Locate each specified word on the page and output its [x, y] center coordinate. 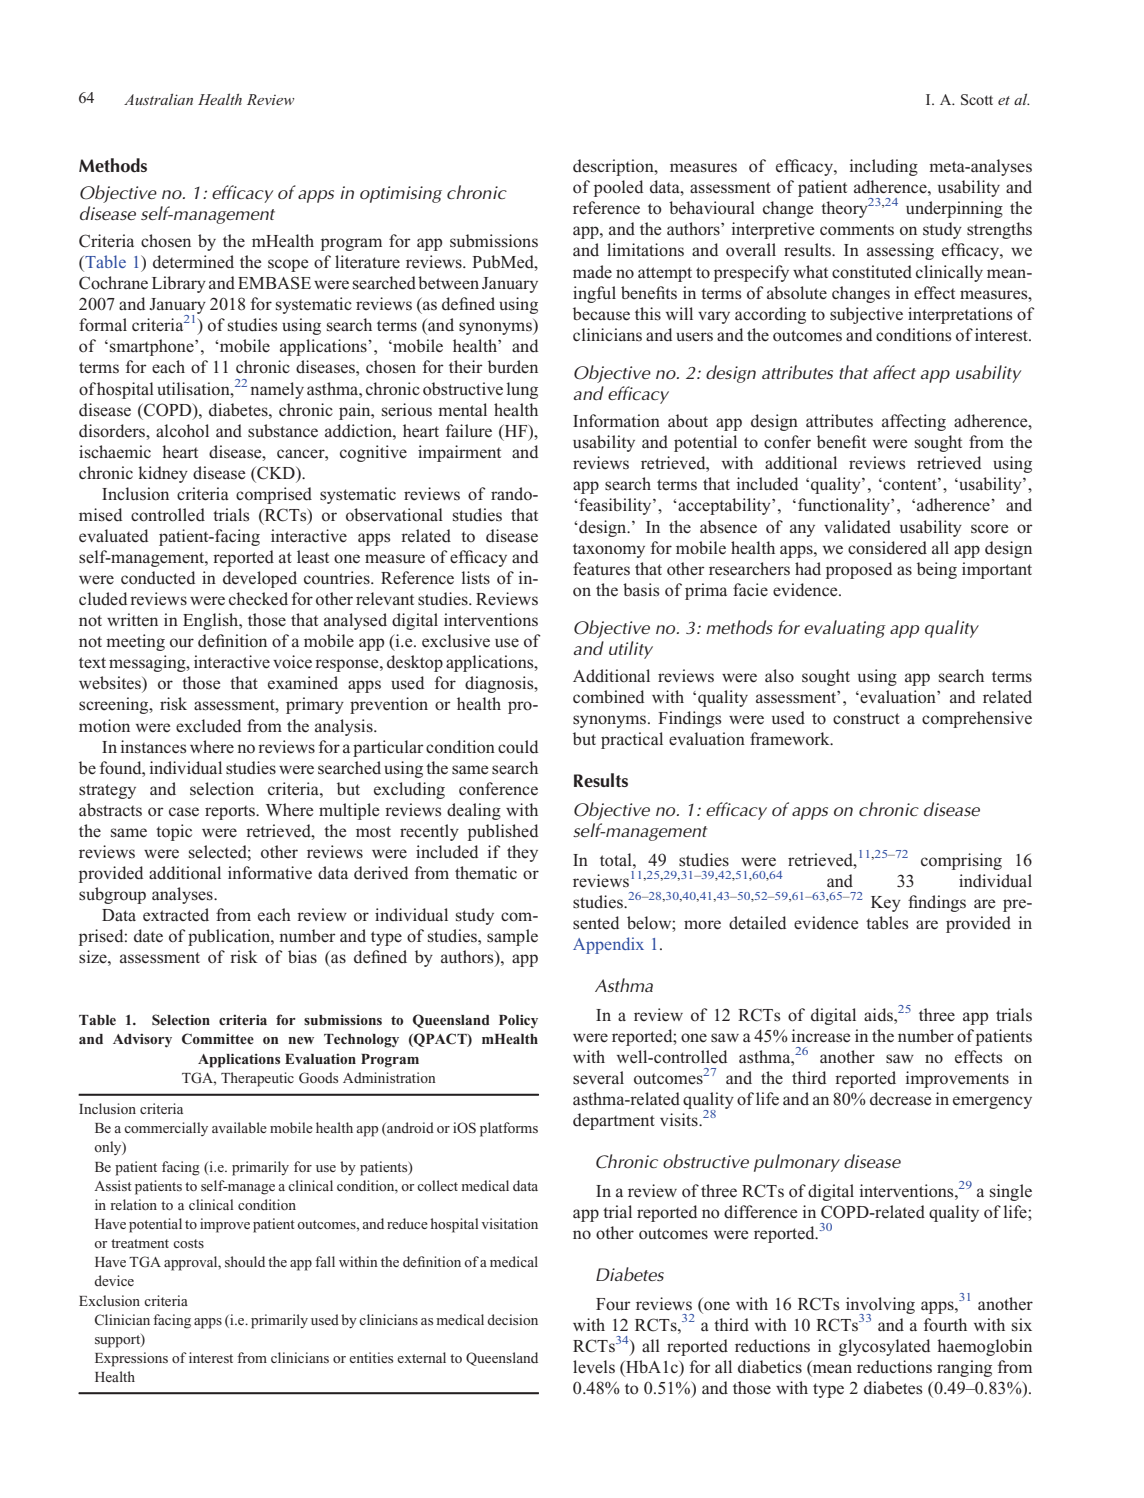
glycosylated [884, 1347]
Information [616, 421]
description [614, 167]
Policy [518, 1021]
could [518, 747]
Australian [158, 99]
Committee [218, 1039]
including [884, 167]
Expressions [131, 1359]
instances [153, 747]
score [989, 529]
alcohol [182, 431]
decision [512, 1319]
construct [866, 719]
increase [821, 1036]
